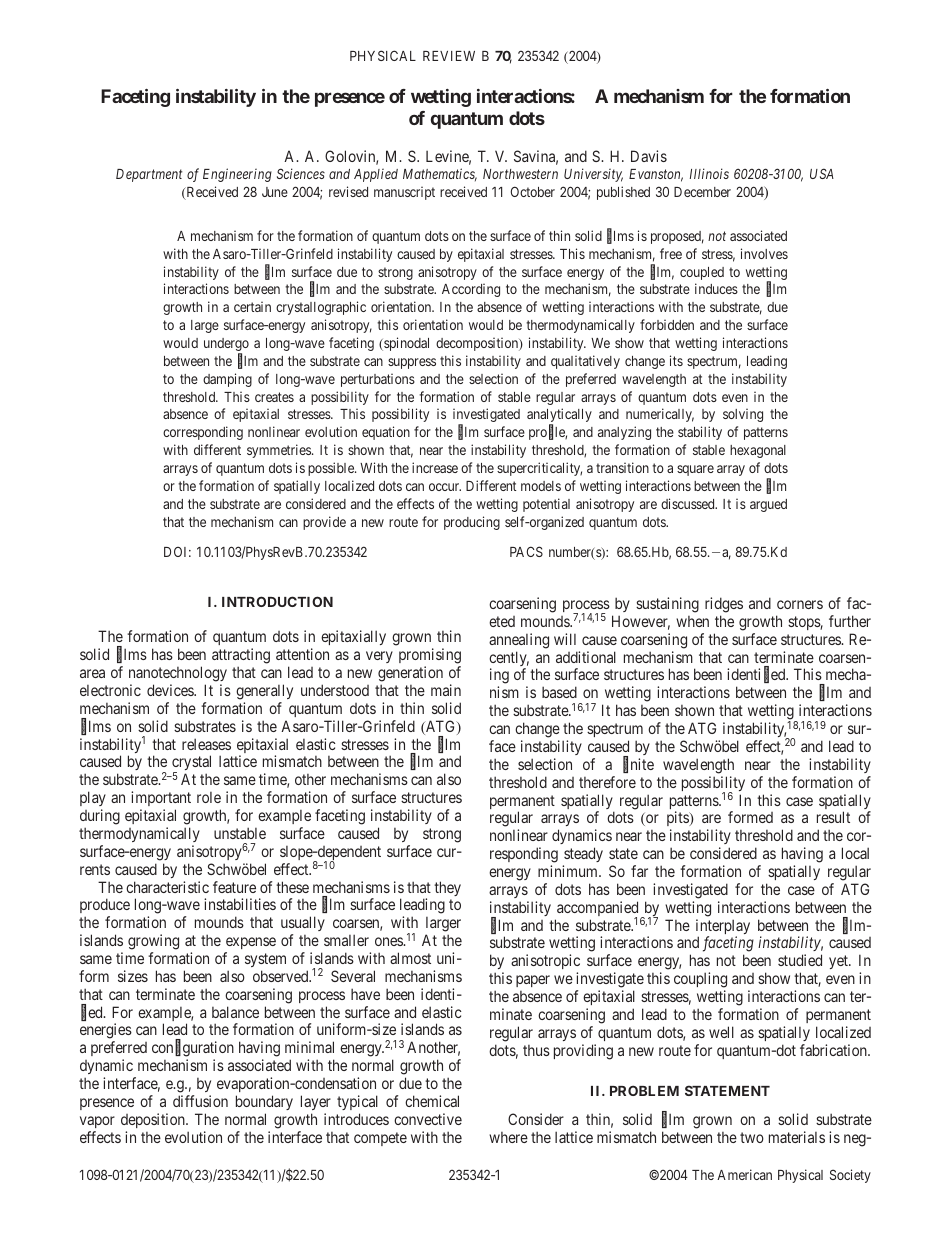 This document has width=952, height=1233. Describe the element at coordinates (241, 657) in the document. I see `attracting` at that location.
